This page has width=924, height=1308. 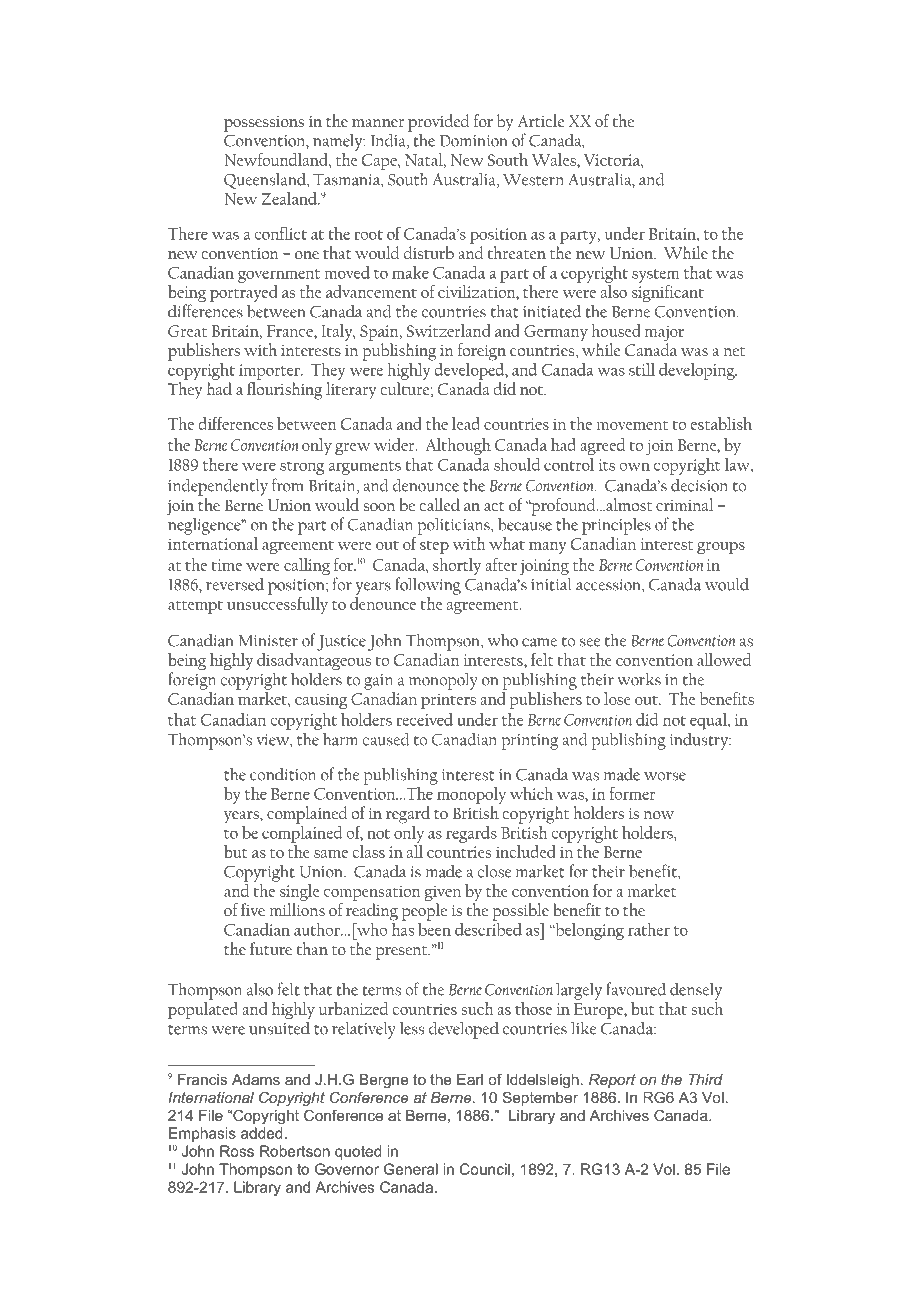 What do you see at coordinates (639, 679) in the page?
I see `works` at bounding box center [639, 679].
